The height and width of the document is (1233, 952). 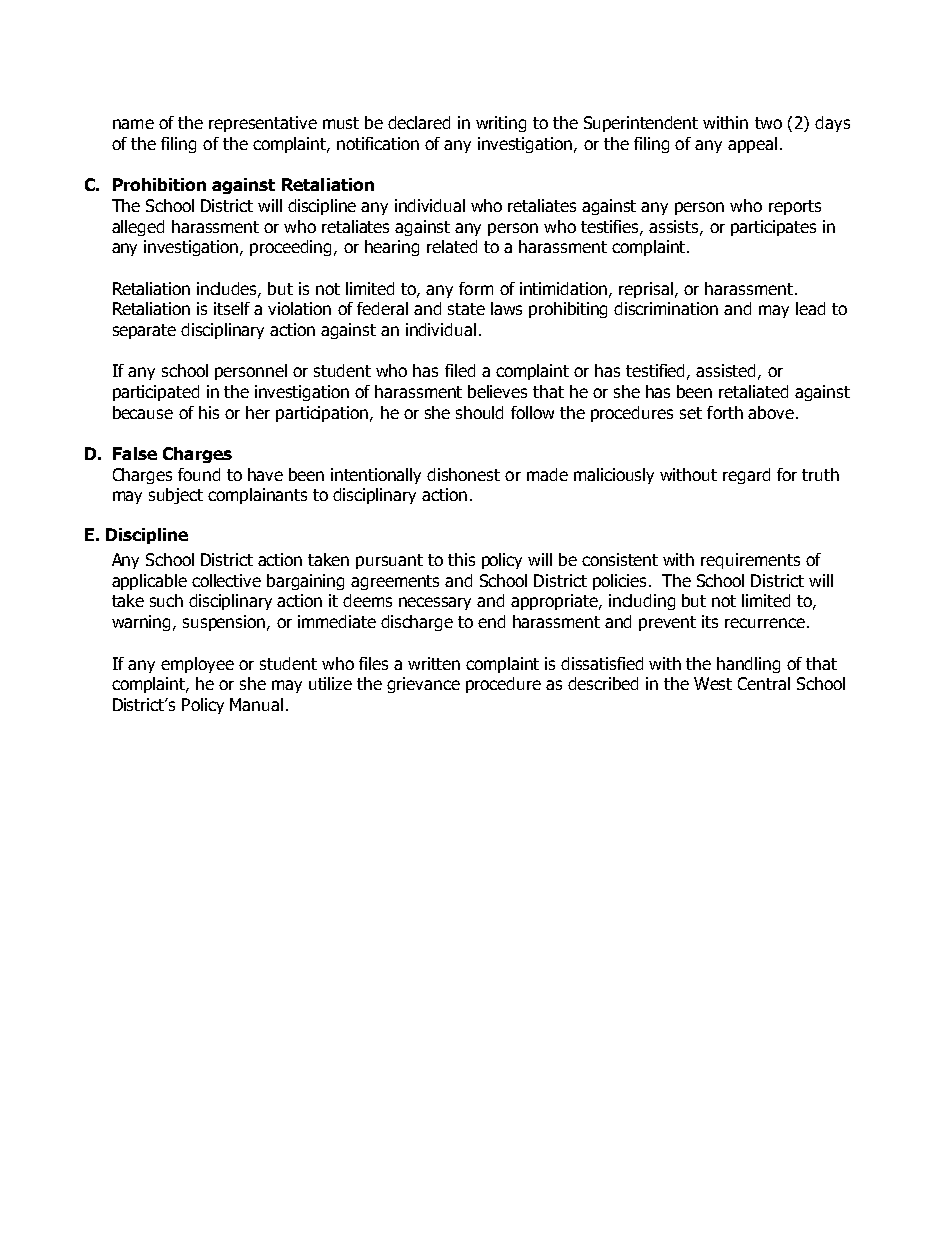 What do you see at coordinates (501, 124) in the document?
I see `writing` at bounding box center [501, 124].
